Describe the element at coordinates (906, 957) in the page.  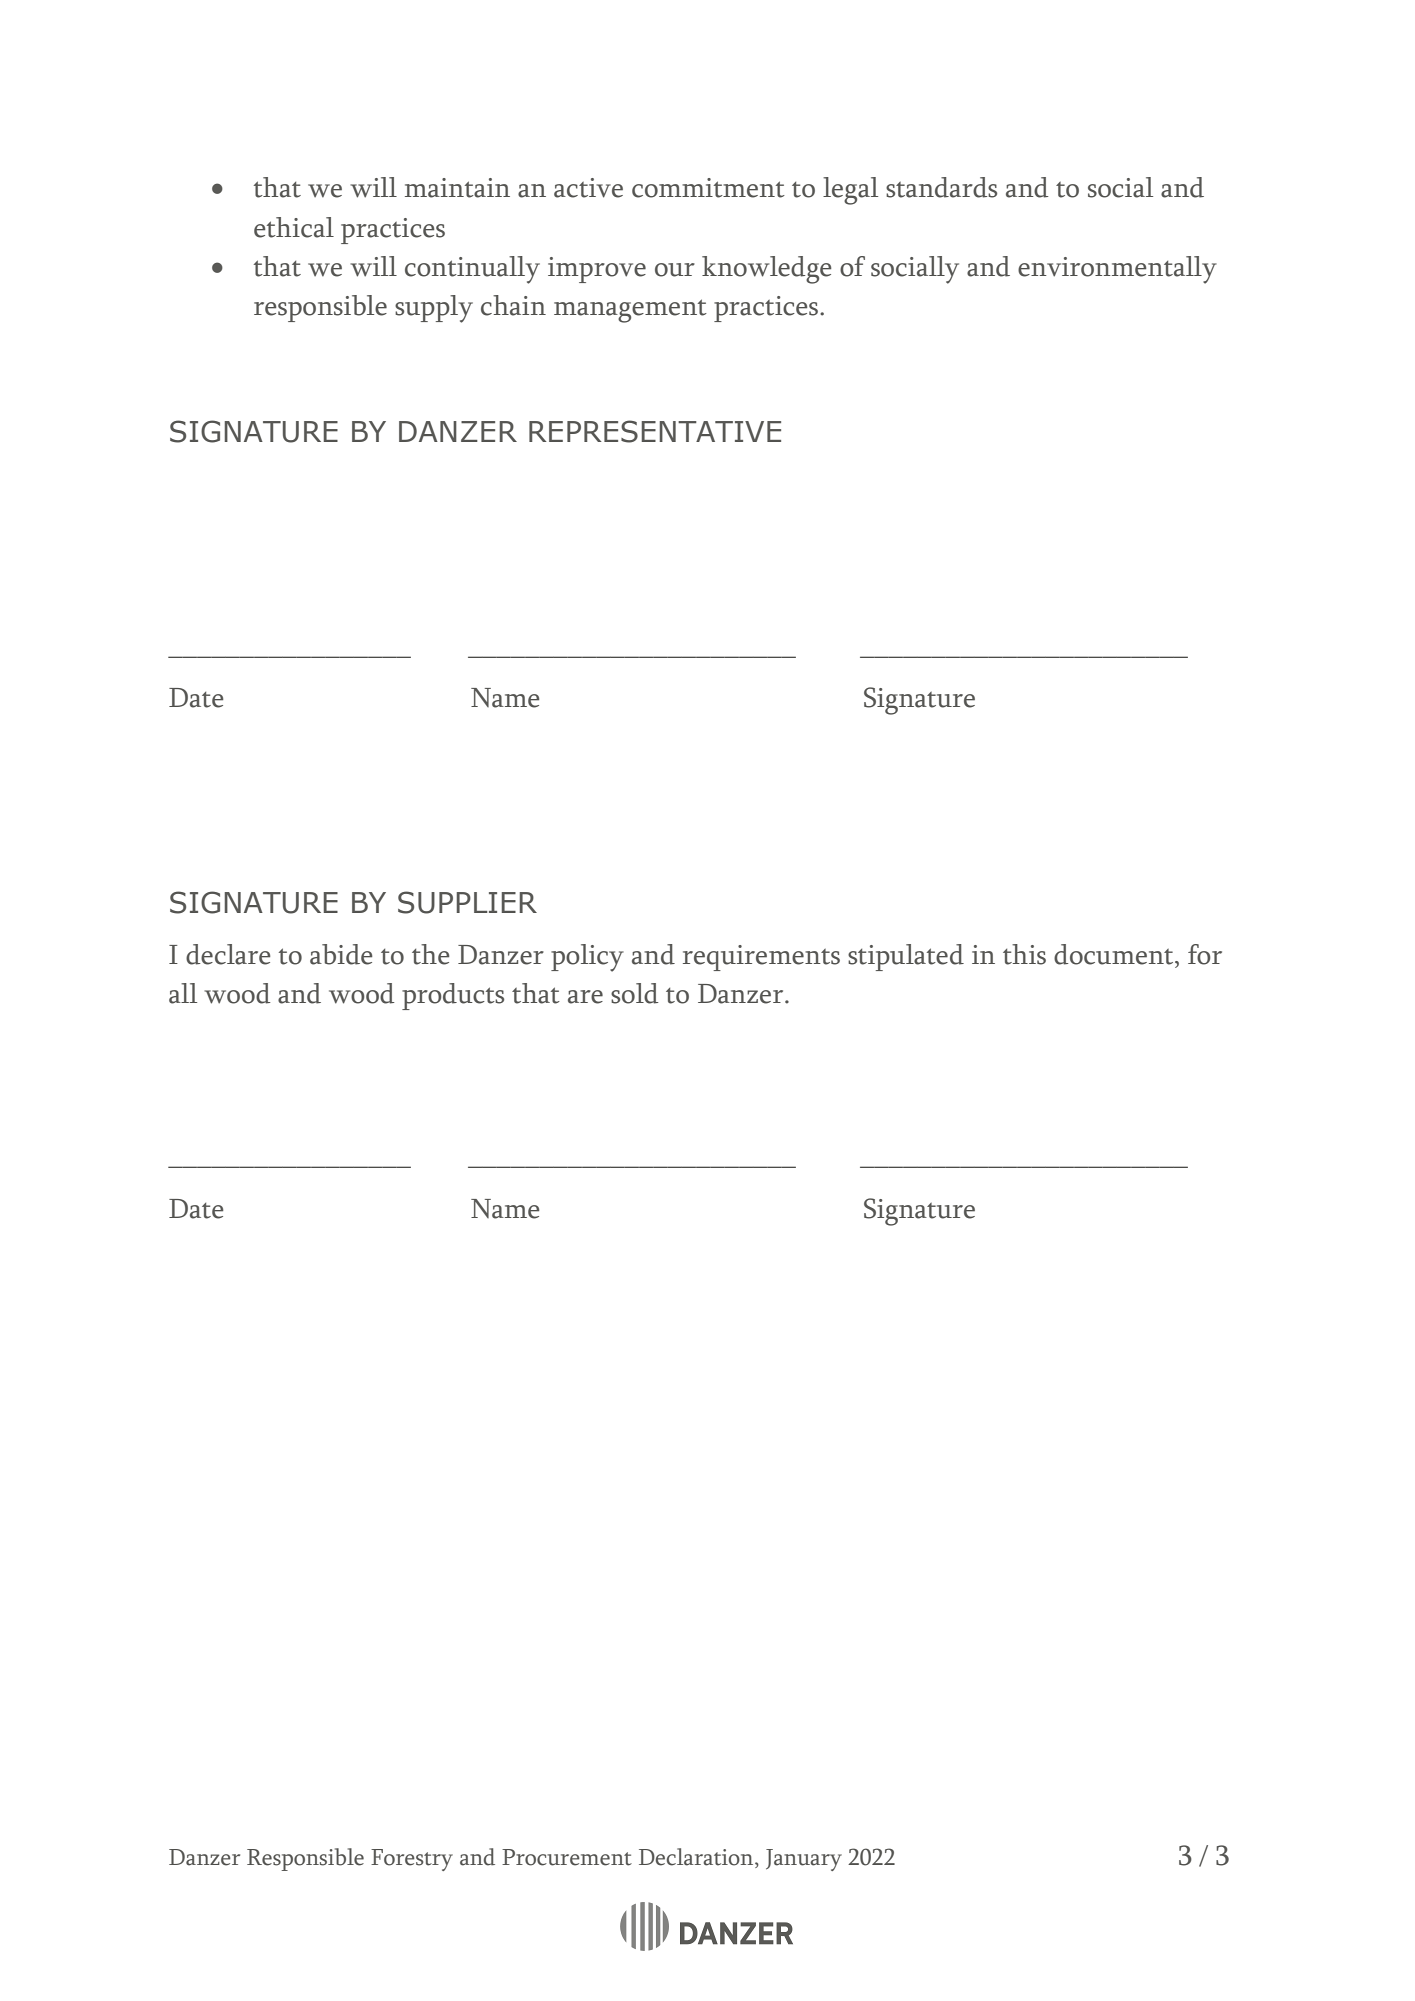
I see `stipulated` at that location.
